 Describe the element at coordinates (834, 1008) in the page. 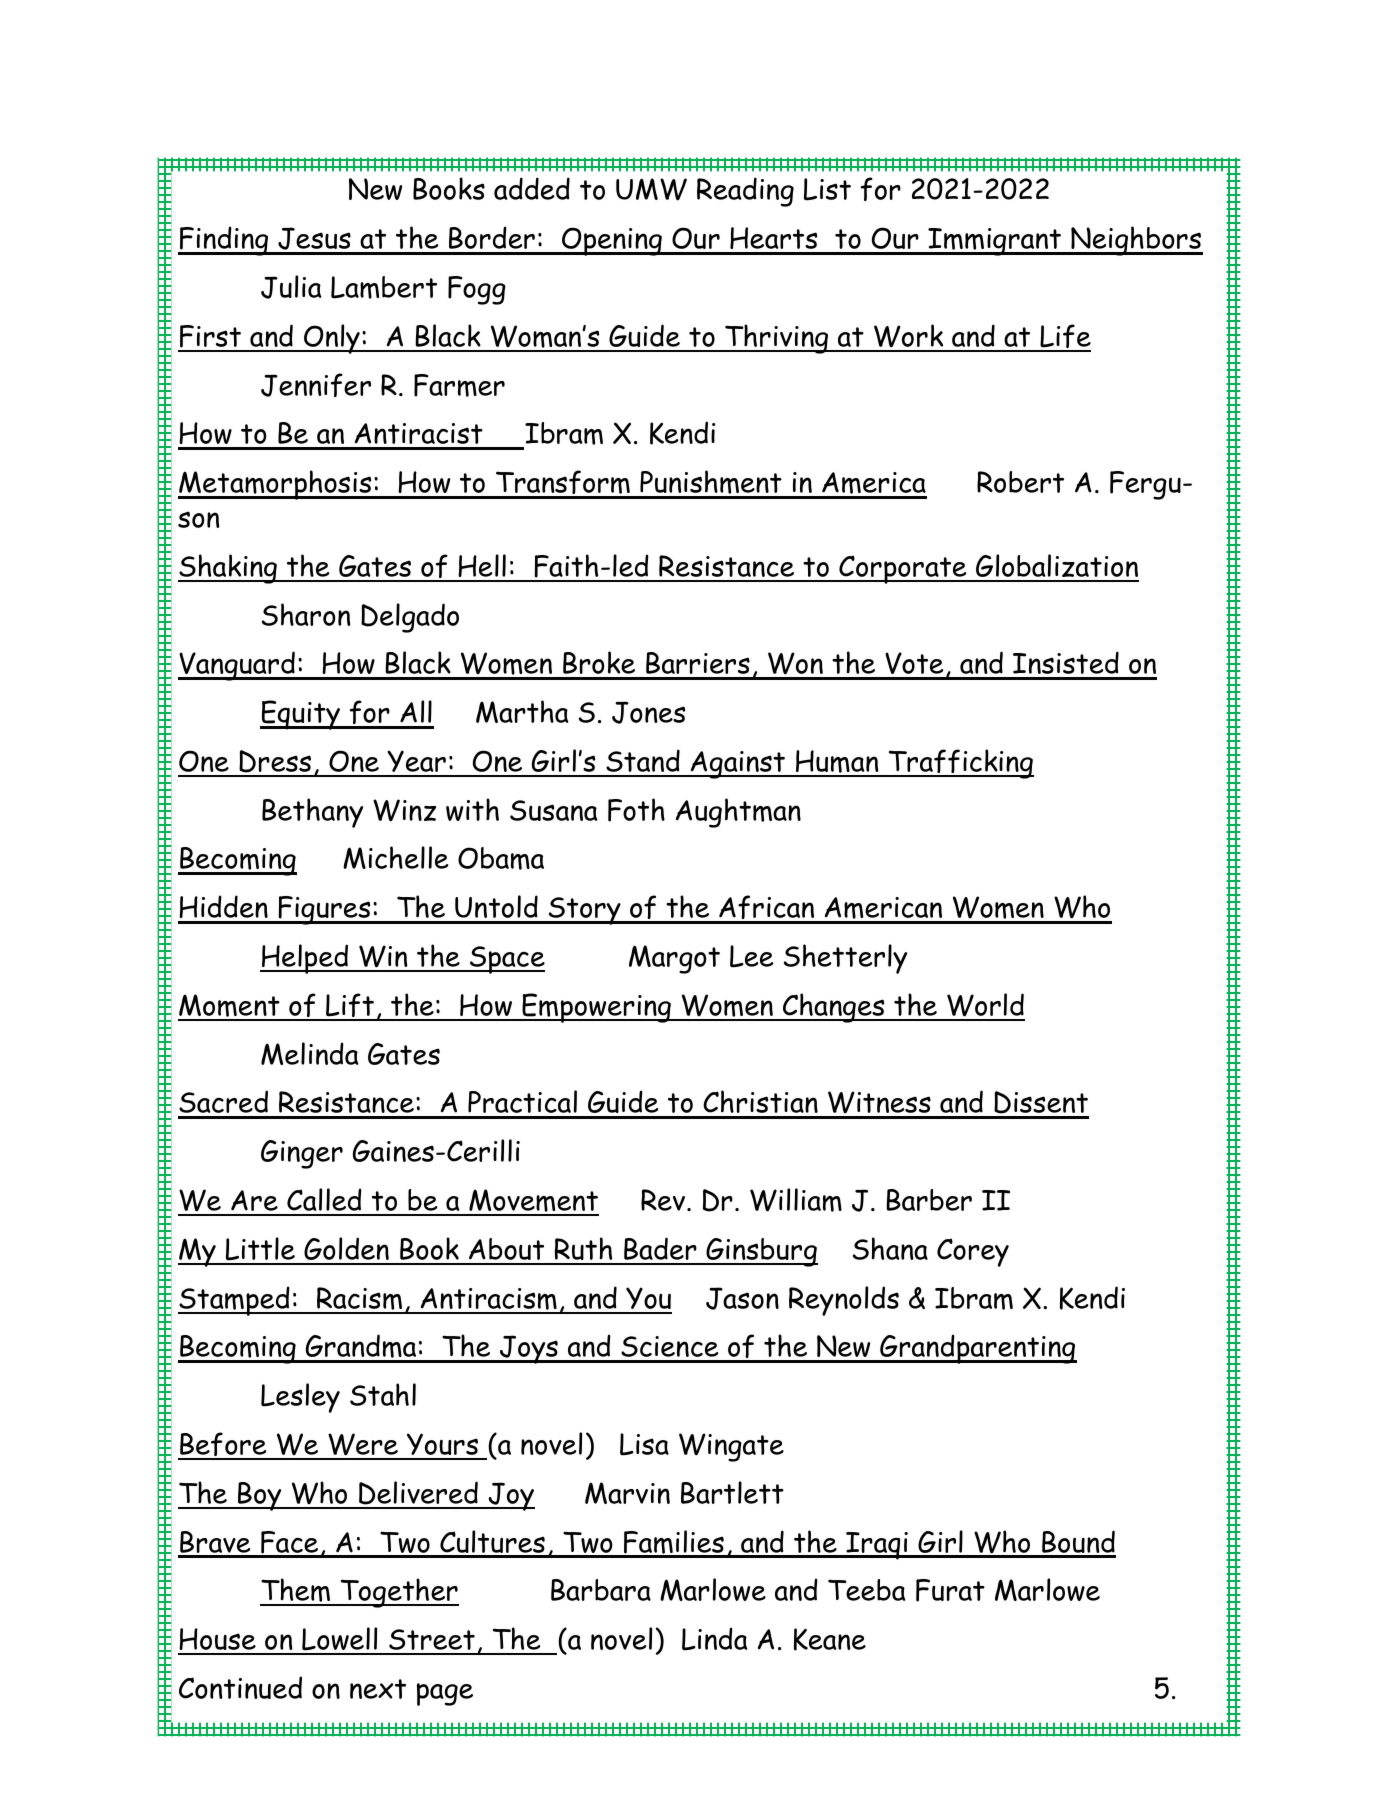

I see `Changes` at that location.
